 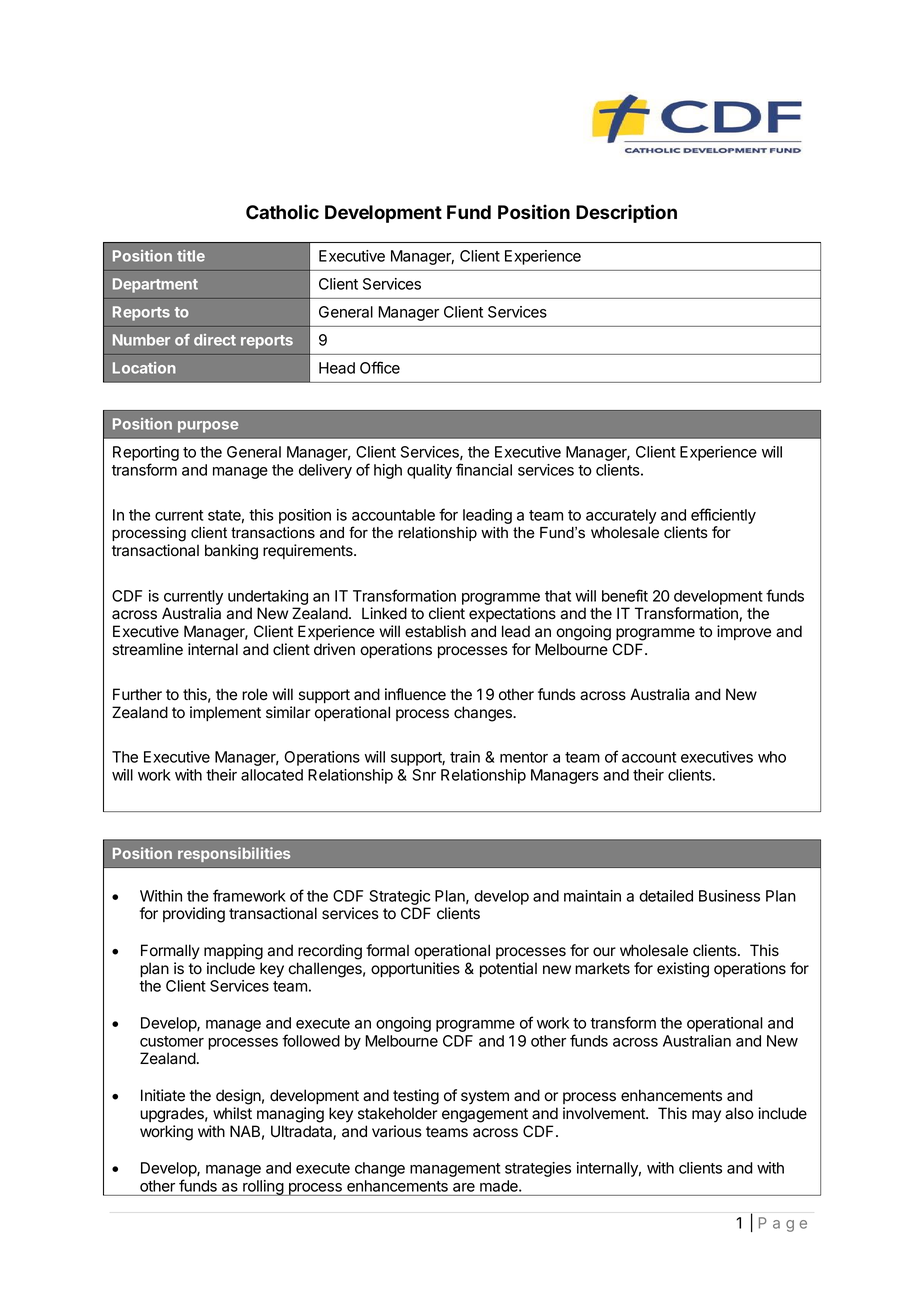 I want to click on Strategic, so click(x=399, y=899).
